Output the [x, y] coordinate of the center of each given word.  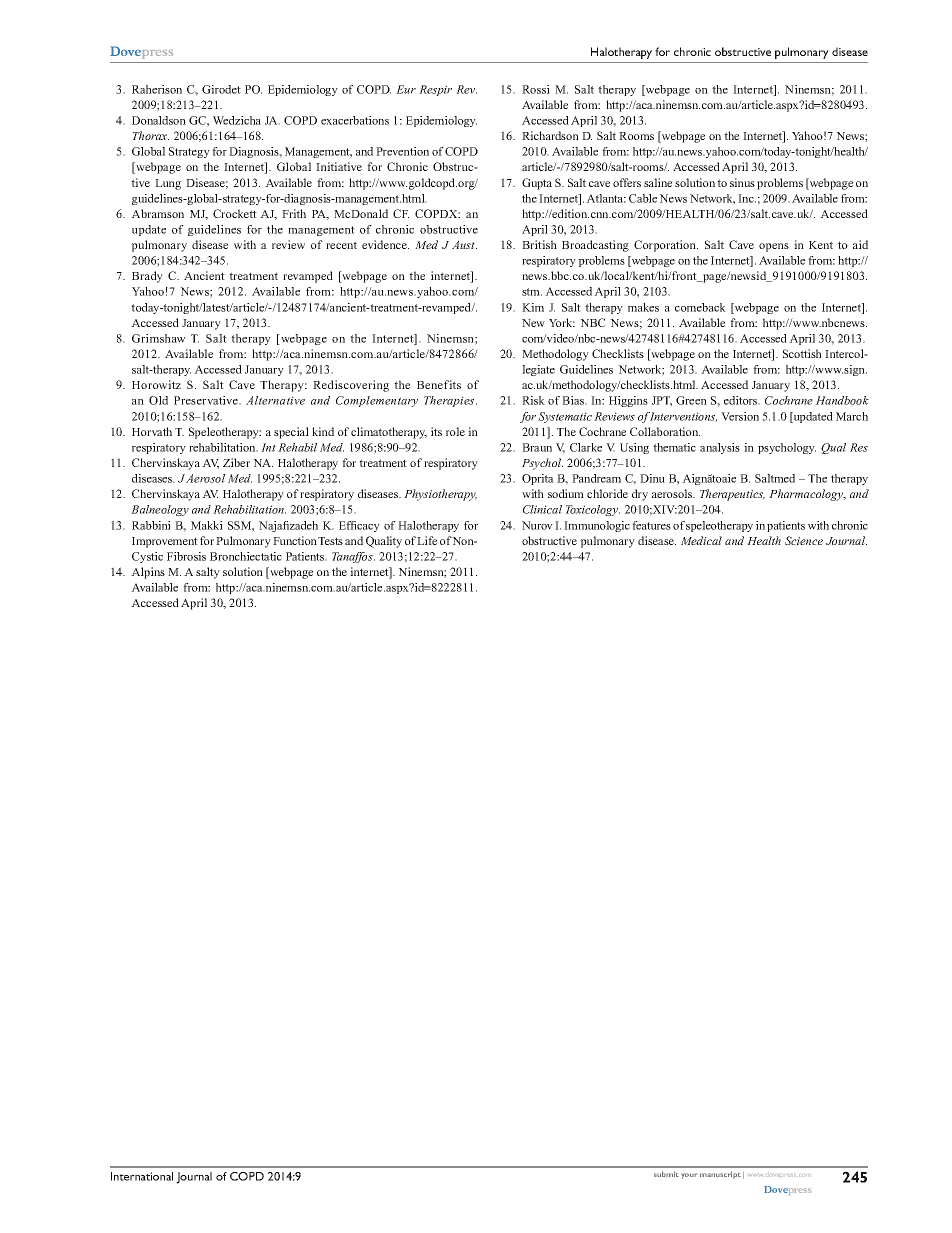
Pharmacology [807, 495]
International [142, 1176]
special [291, 433]
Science [804, 540]
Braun [537, 447]
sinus [742, 182]
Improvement [165, 542]
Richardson [550, 135]
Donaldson [159, 120]
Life [427, 540]
